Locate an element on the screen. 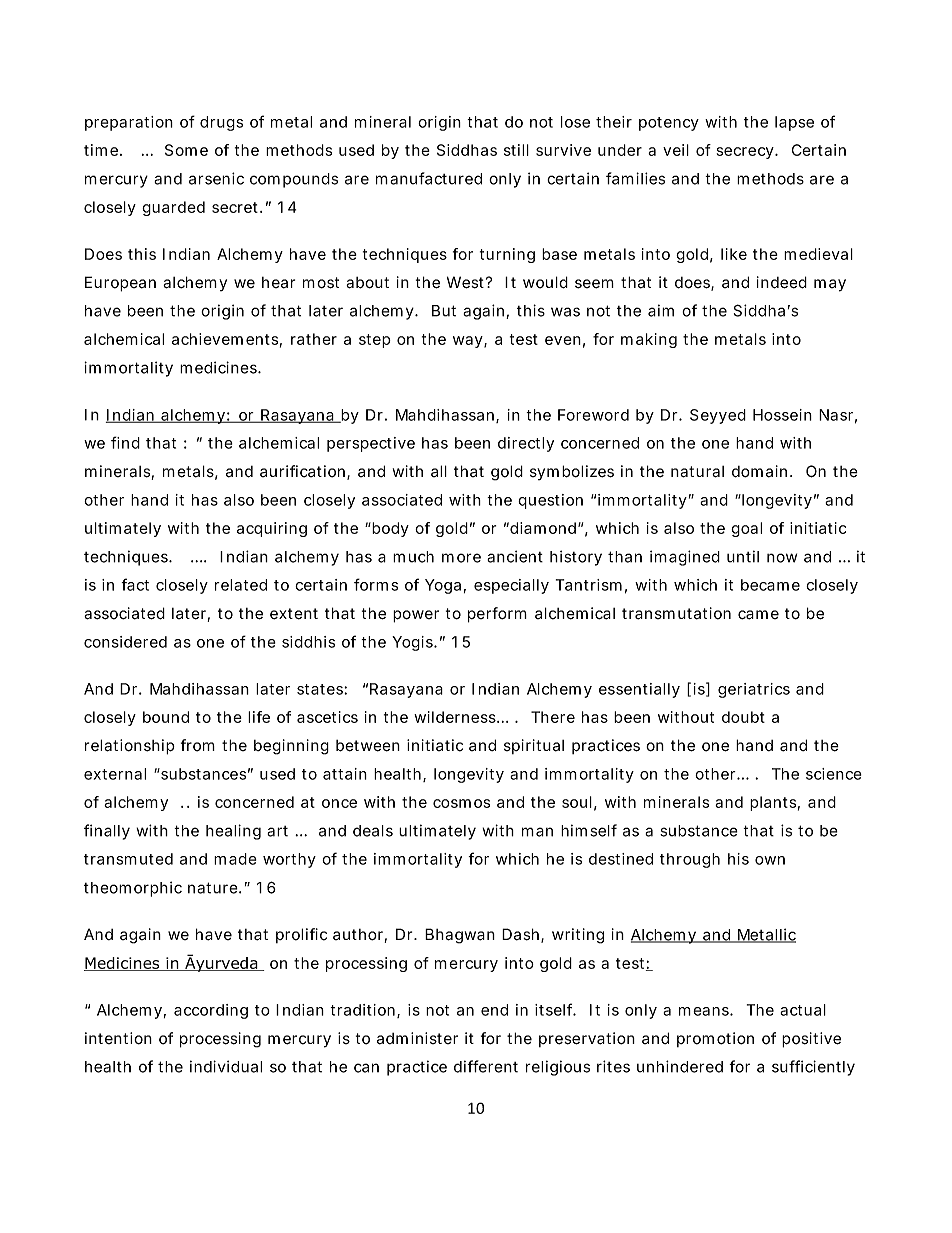 The image size is (952, 1233). secrecy is located at coordinates (746, 153).
